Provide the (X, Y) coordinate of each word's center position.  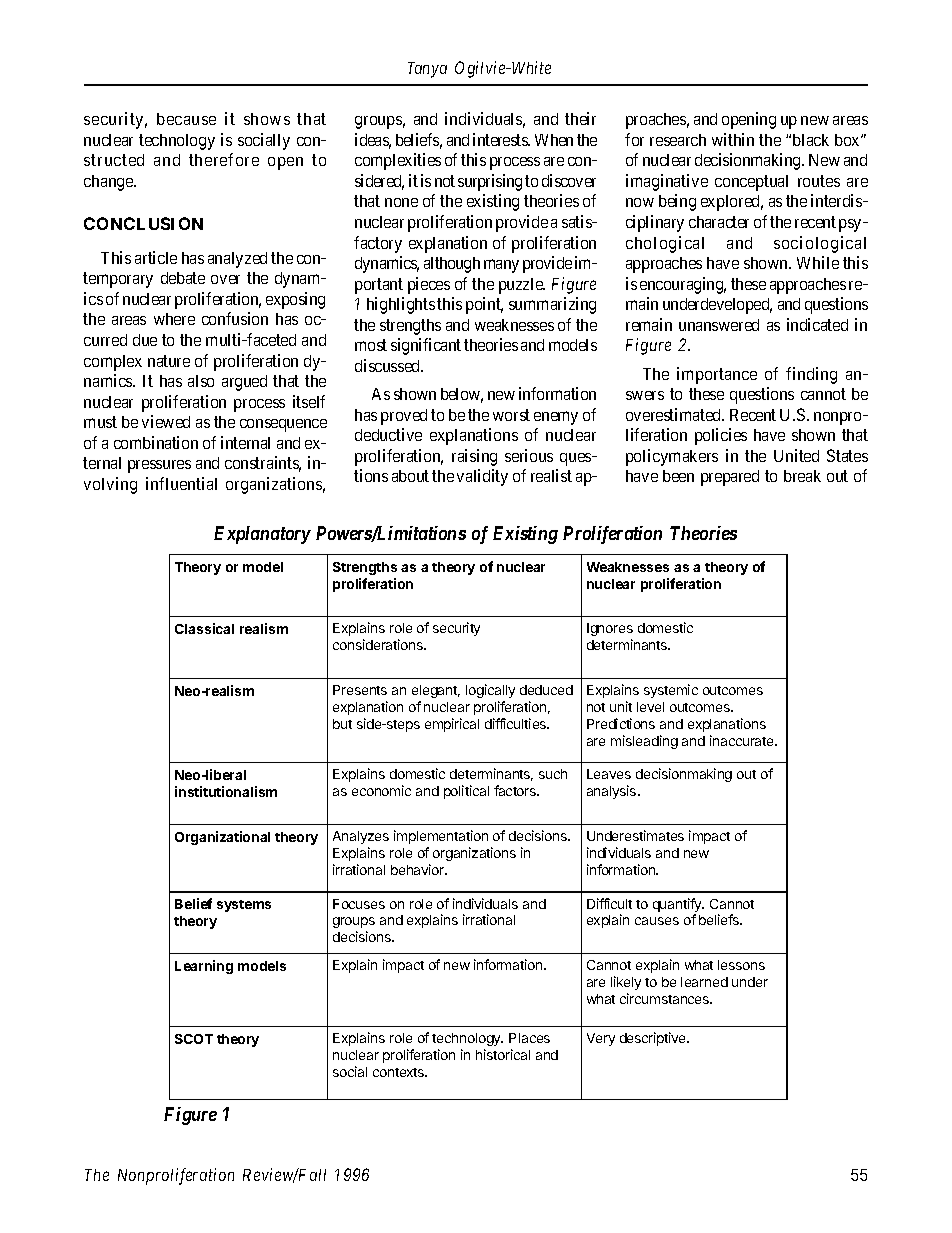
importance (717, 375)
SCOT (194, 1039)
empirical (452, 725)
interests (501, 139)
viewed (166, 421)
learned (704, 982)
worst (511, 415)
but (342, 724)
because (186, 119)
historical (503, 1054)
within (733, 139)
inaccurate (743, 740)
